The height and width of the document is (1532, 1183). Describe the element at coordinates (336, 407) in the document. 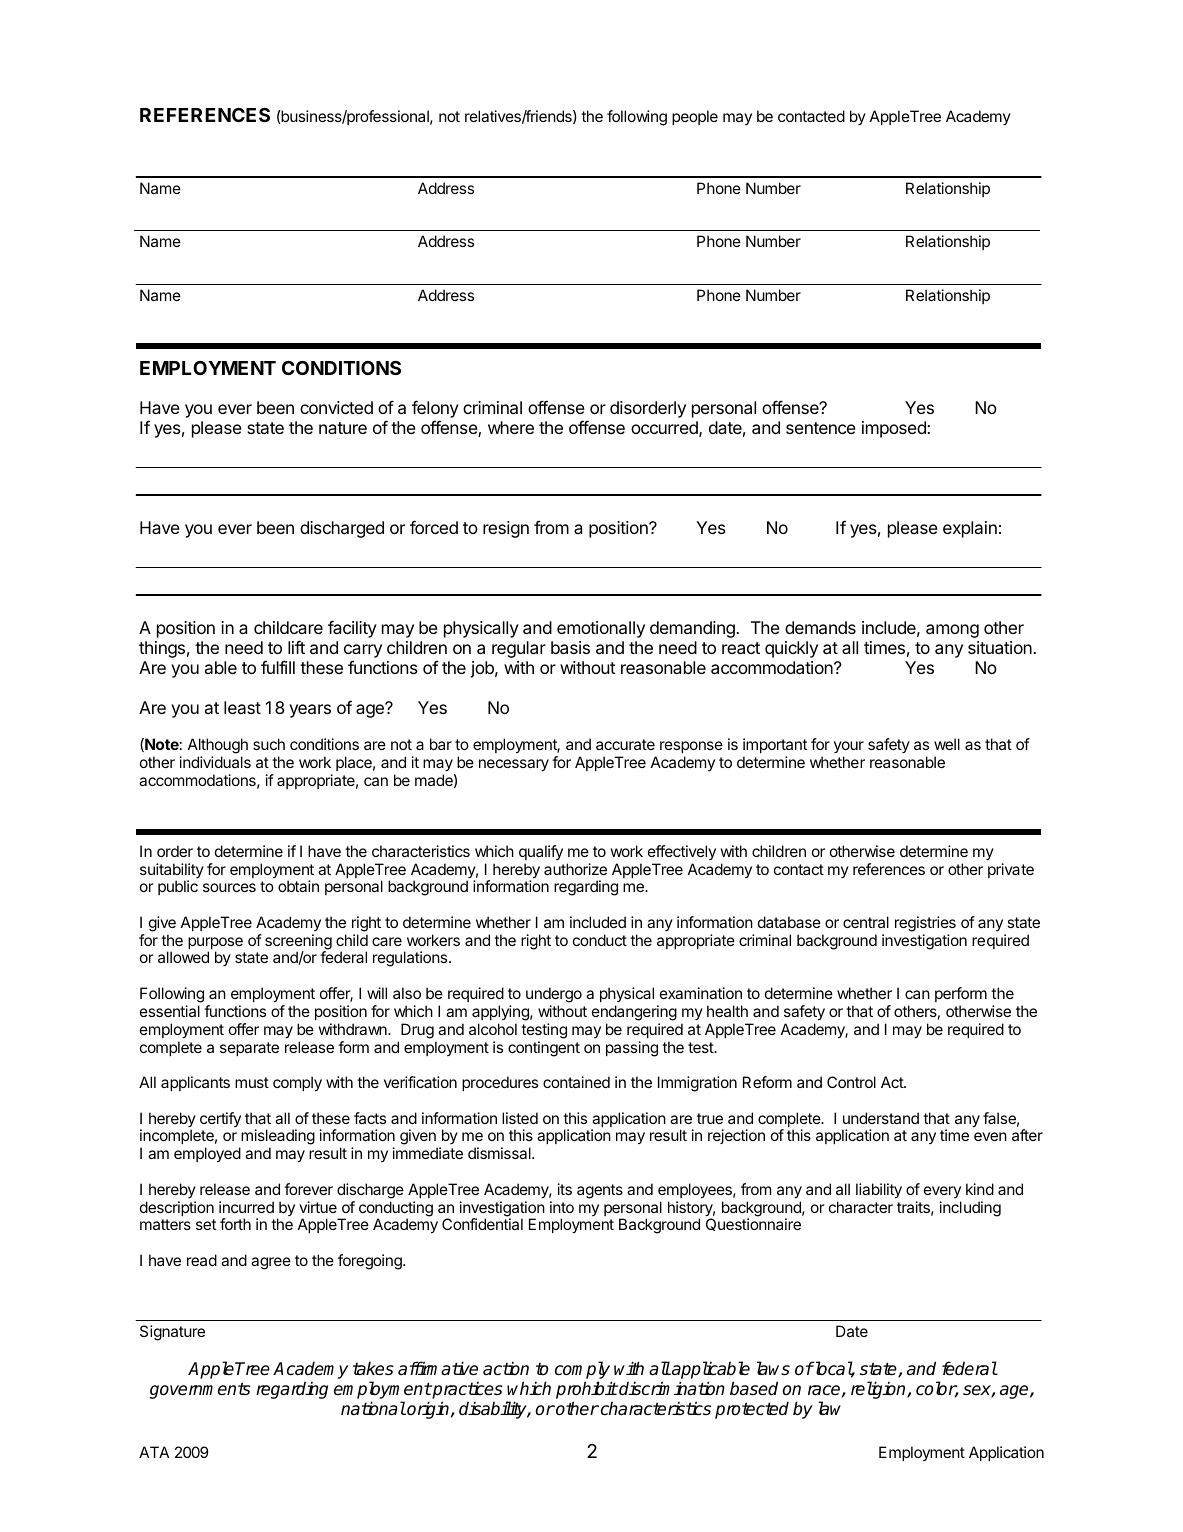

I see `convicted` at that location.
